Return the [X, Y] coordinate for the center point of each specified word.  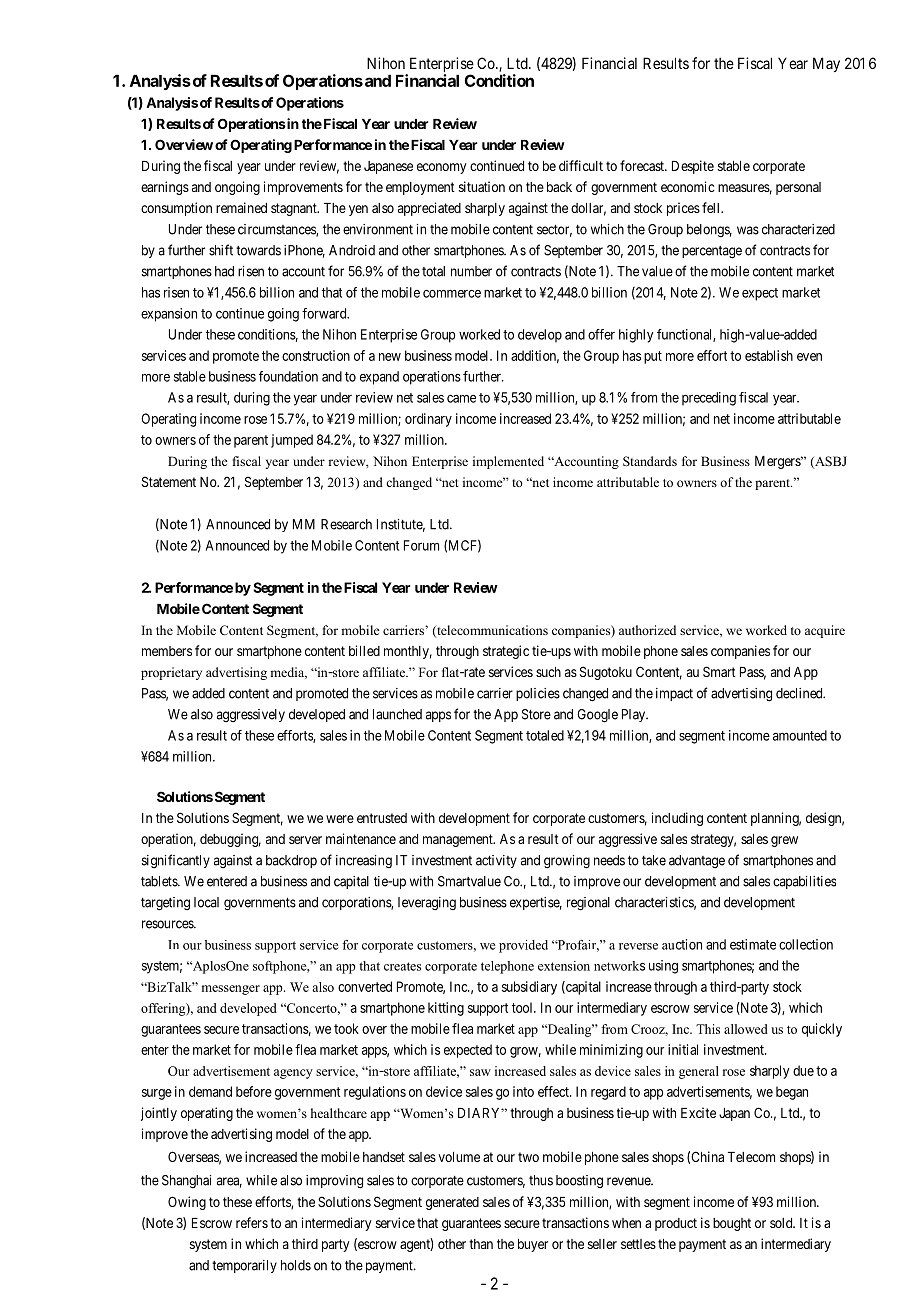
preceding [709, 399]
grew [784, 841]
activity [496, 861]
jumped [292, 441]
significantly [176, 861]
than [481, 1244]
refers [252, 1222]
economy [441, 168]
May [826, 64]
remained [241, 207]
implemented [508, 462]
